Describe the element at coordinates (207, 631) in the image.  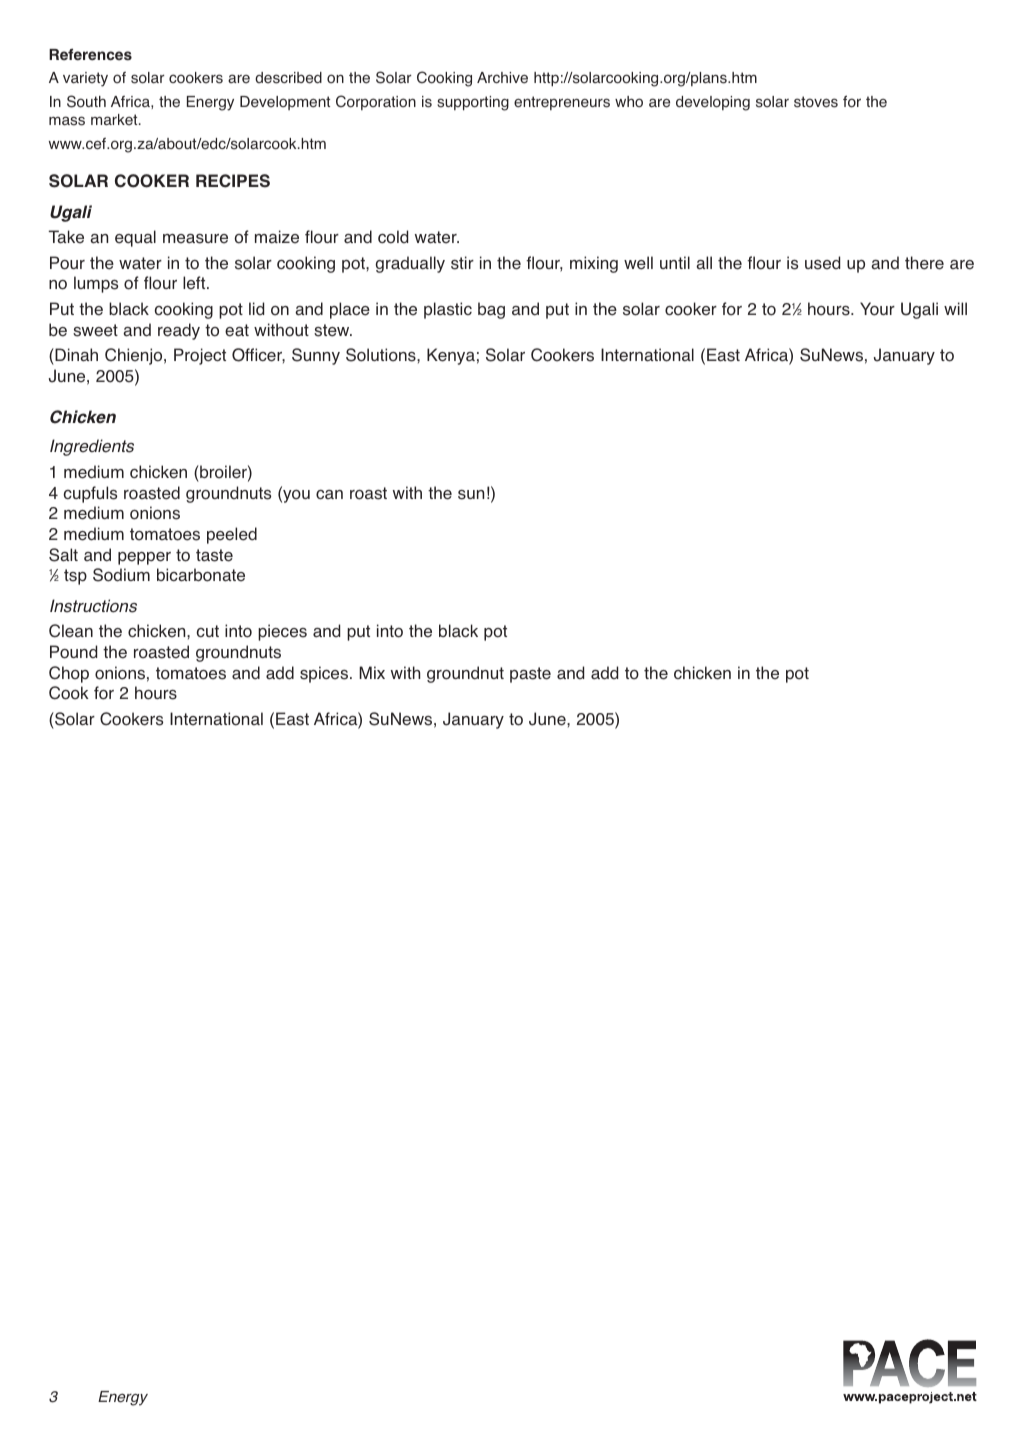
I see `cut` at that location.
